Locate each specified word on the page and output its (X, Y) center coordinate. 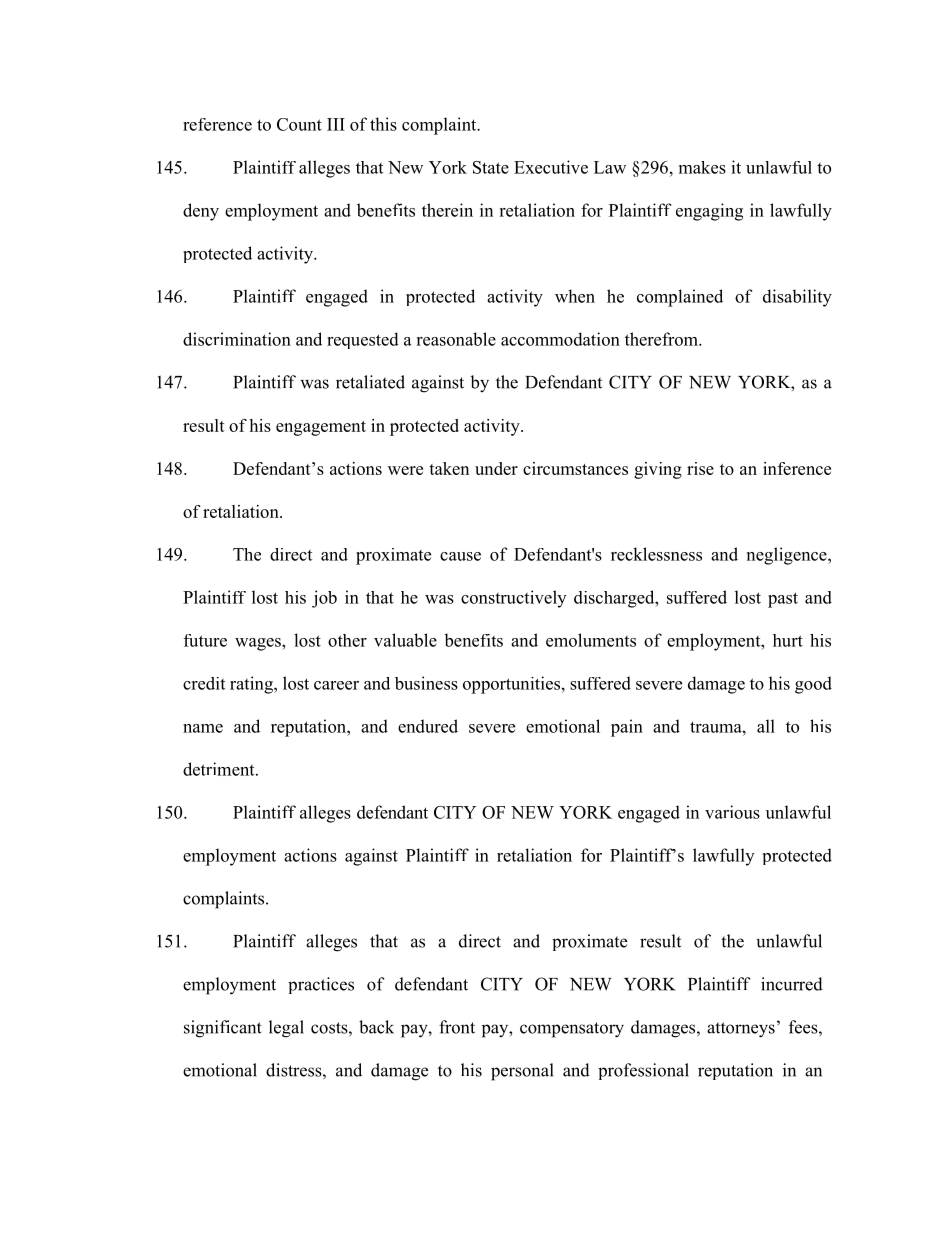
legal (286, 1029)
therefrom (662, 339)
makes (702, 167)
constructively (513, 599)
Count (299, 124)
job (324, 599)
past (783, 600)
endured (428, 726)
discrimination (237, 339)
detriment (220, 769)
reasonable (456, 339)
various (732, 812)
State (491, 167)
